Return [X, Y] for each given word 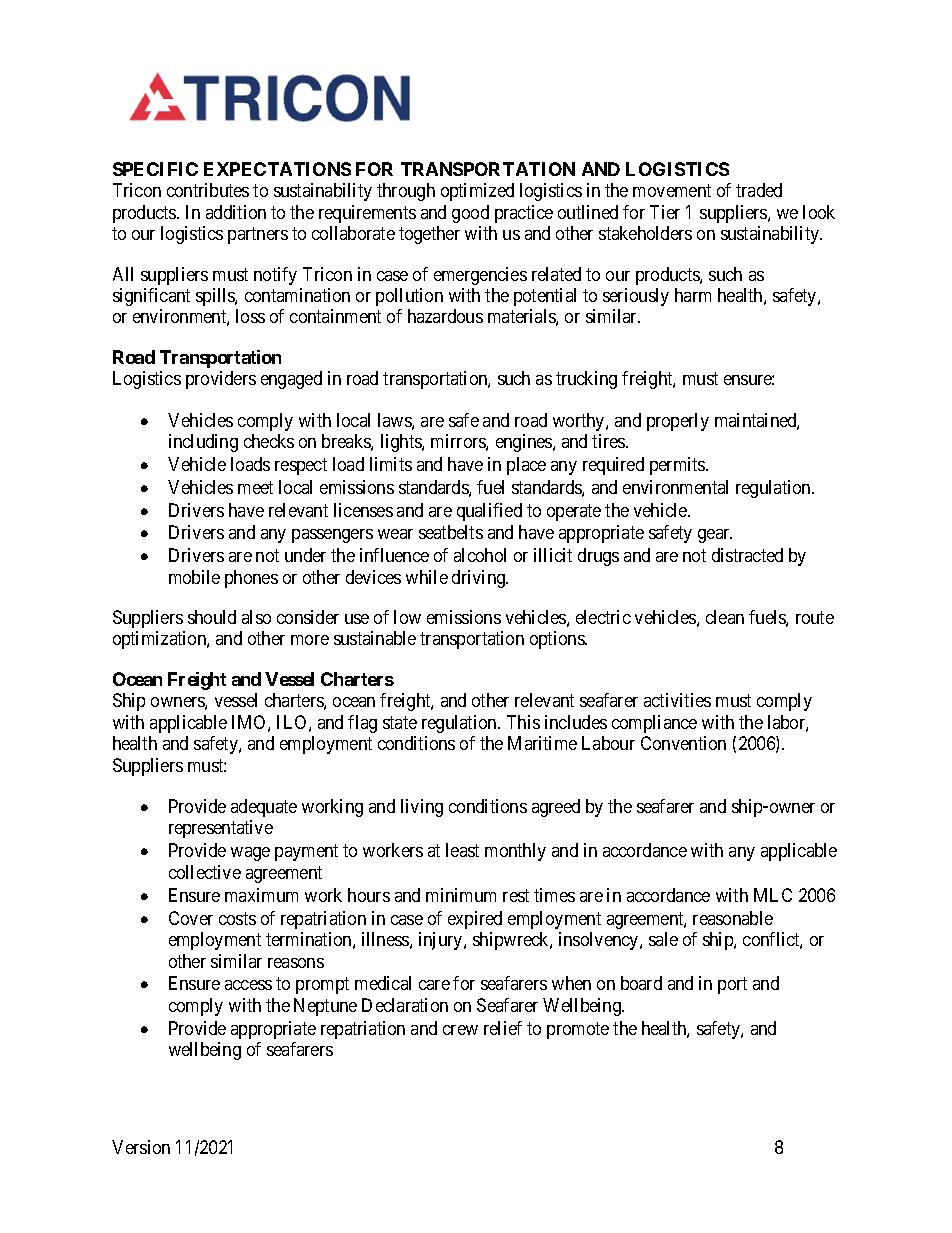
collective [205, 872]
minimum [461, 895]
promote [578, 1030]
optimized [477, 192]
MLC [773, 895]
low [407, 617]
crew [460, 1030]
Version [141, 1147]
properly [678, 422]
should [212, 617]
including [203, 443]
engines [525, 443]
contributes [208, 190]
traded [759, 190]
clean [725, 617]
